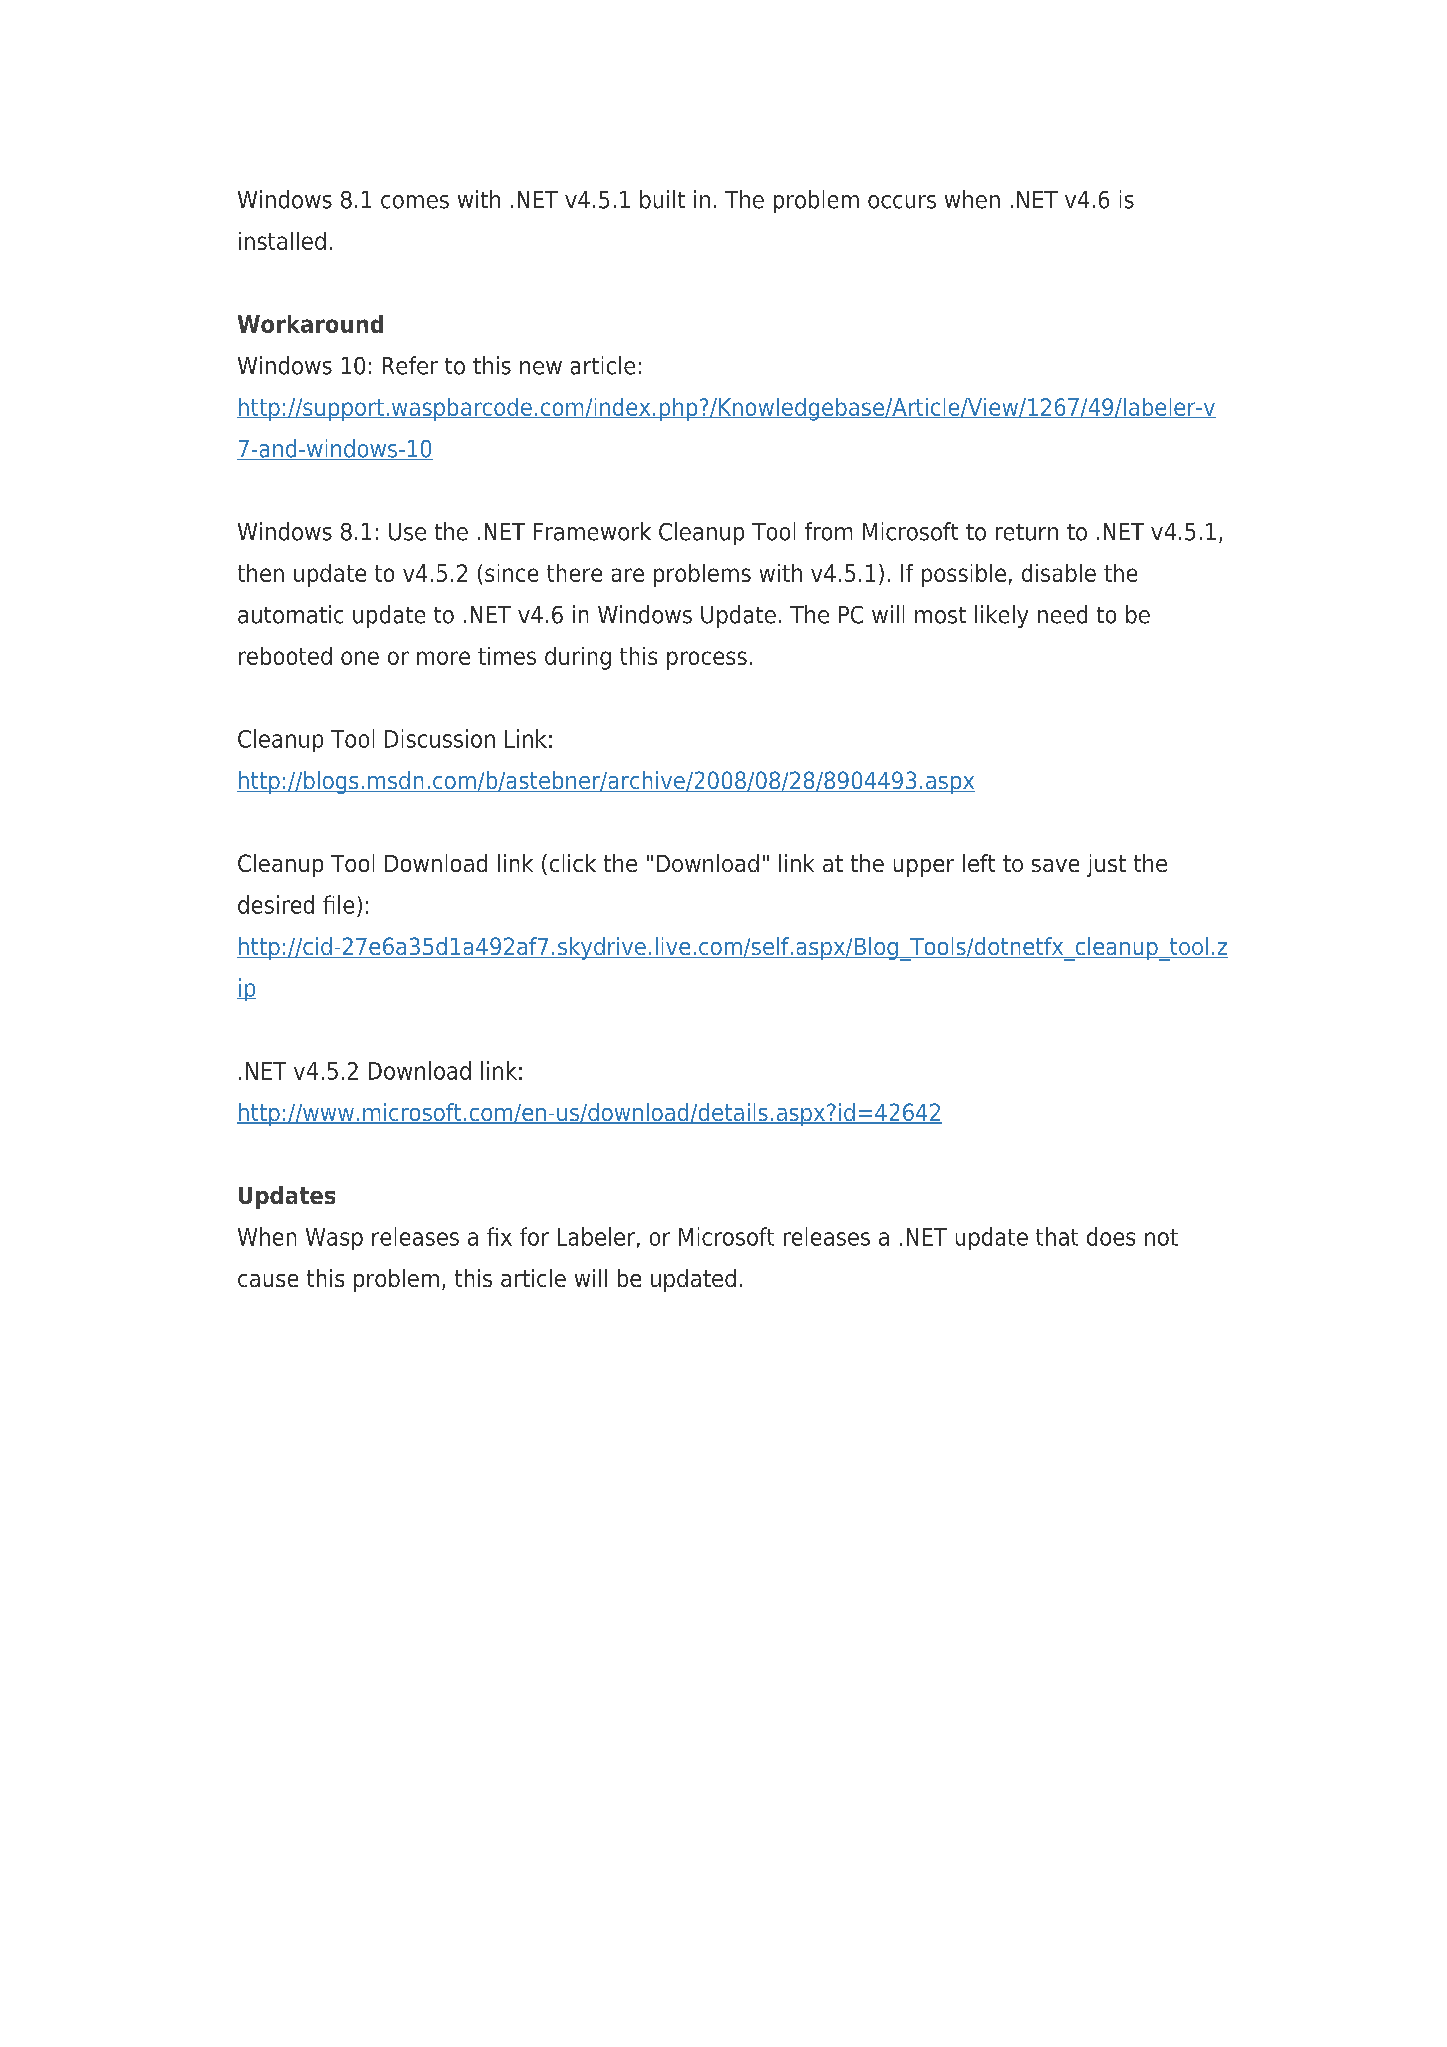 This document has height=2047, width=1447. Describe the element at coordinates (276, 904) in the document. I see `desired` at that location.
